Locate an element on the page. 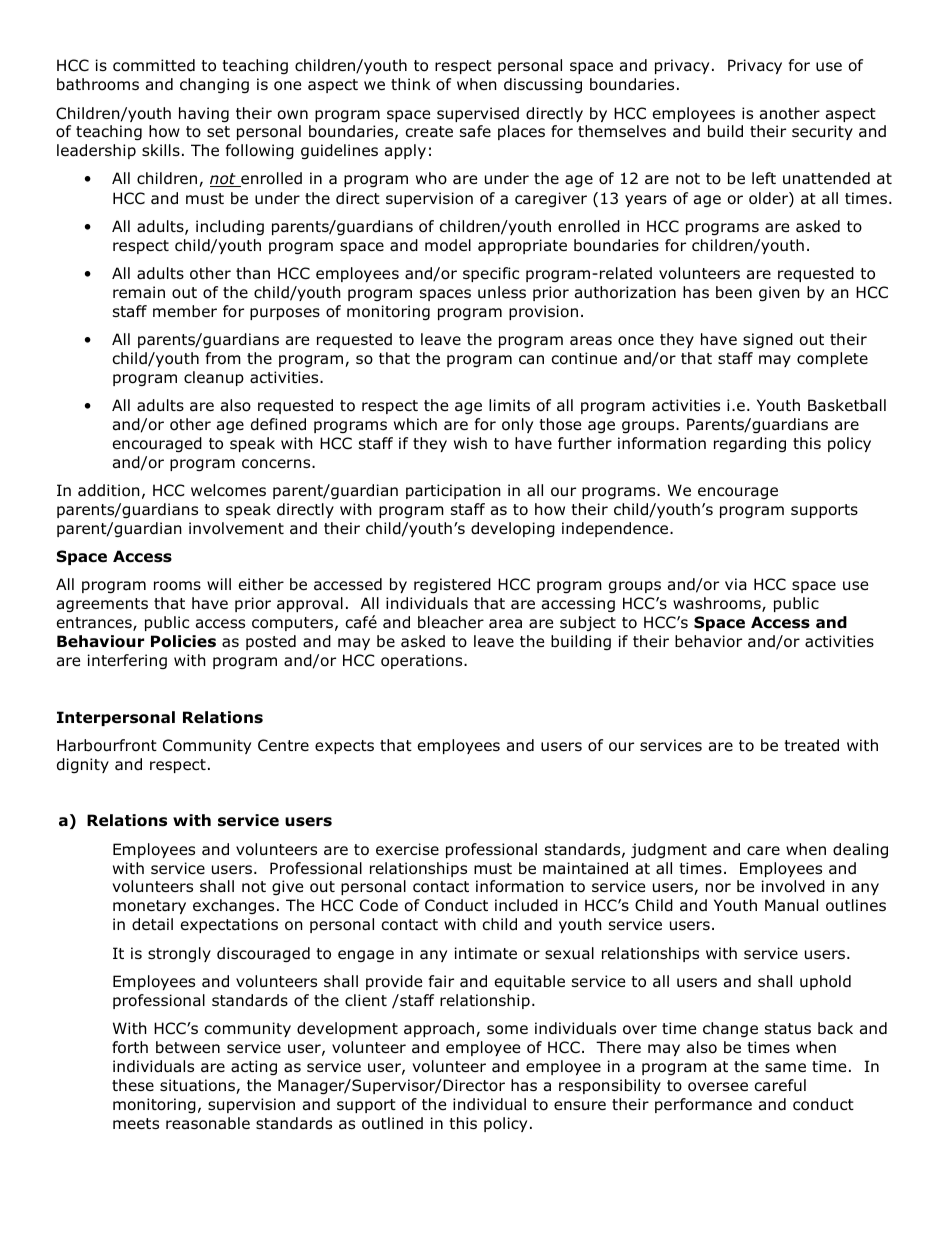 This document has height=1233, width=952. member is located at coordinates (185, 311).
